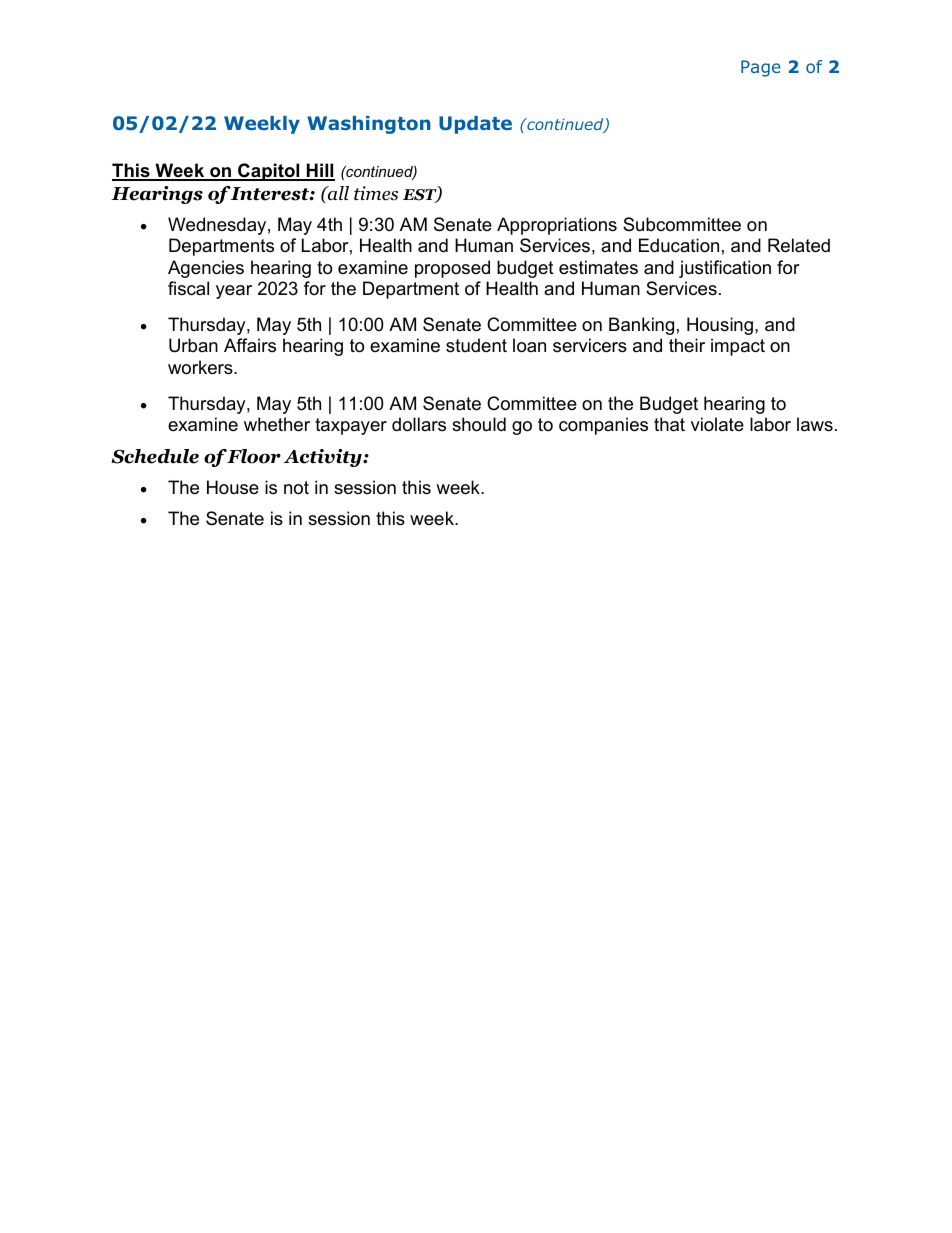  What do you see at coordinates (369, 125) in the document?
I see `Washington` at bounding box center [369, 125].
